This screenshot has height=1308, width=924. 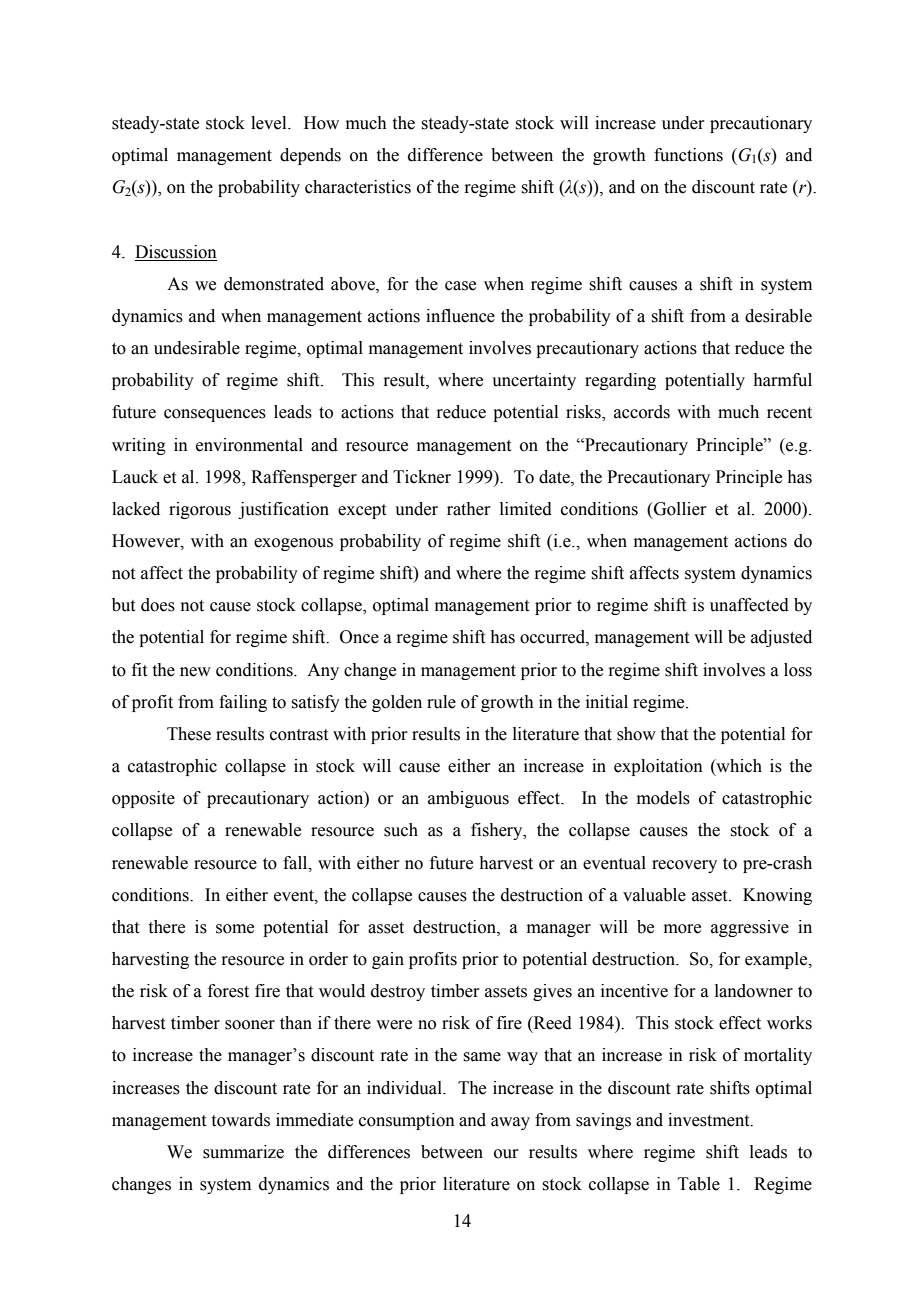 I want to click on opposite, so click(x=143, y=799).
